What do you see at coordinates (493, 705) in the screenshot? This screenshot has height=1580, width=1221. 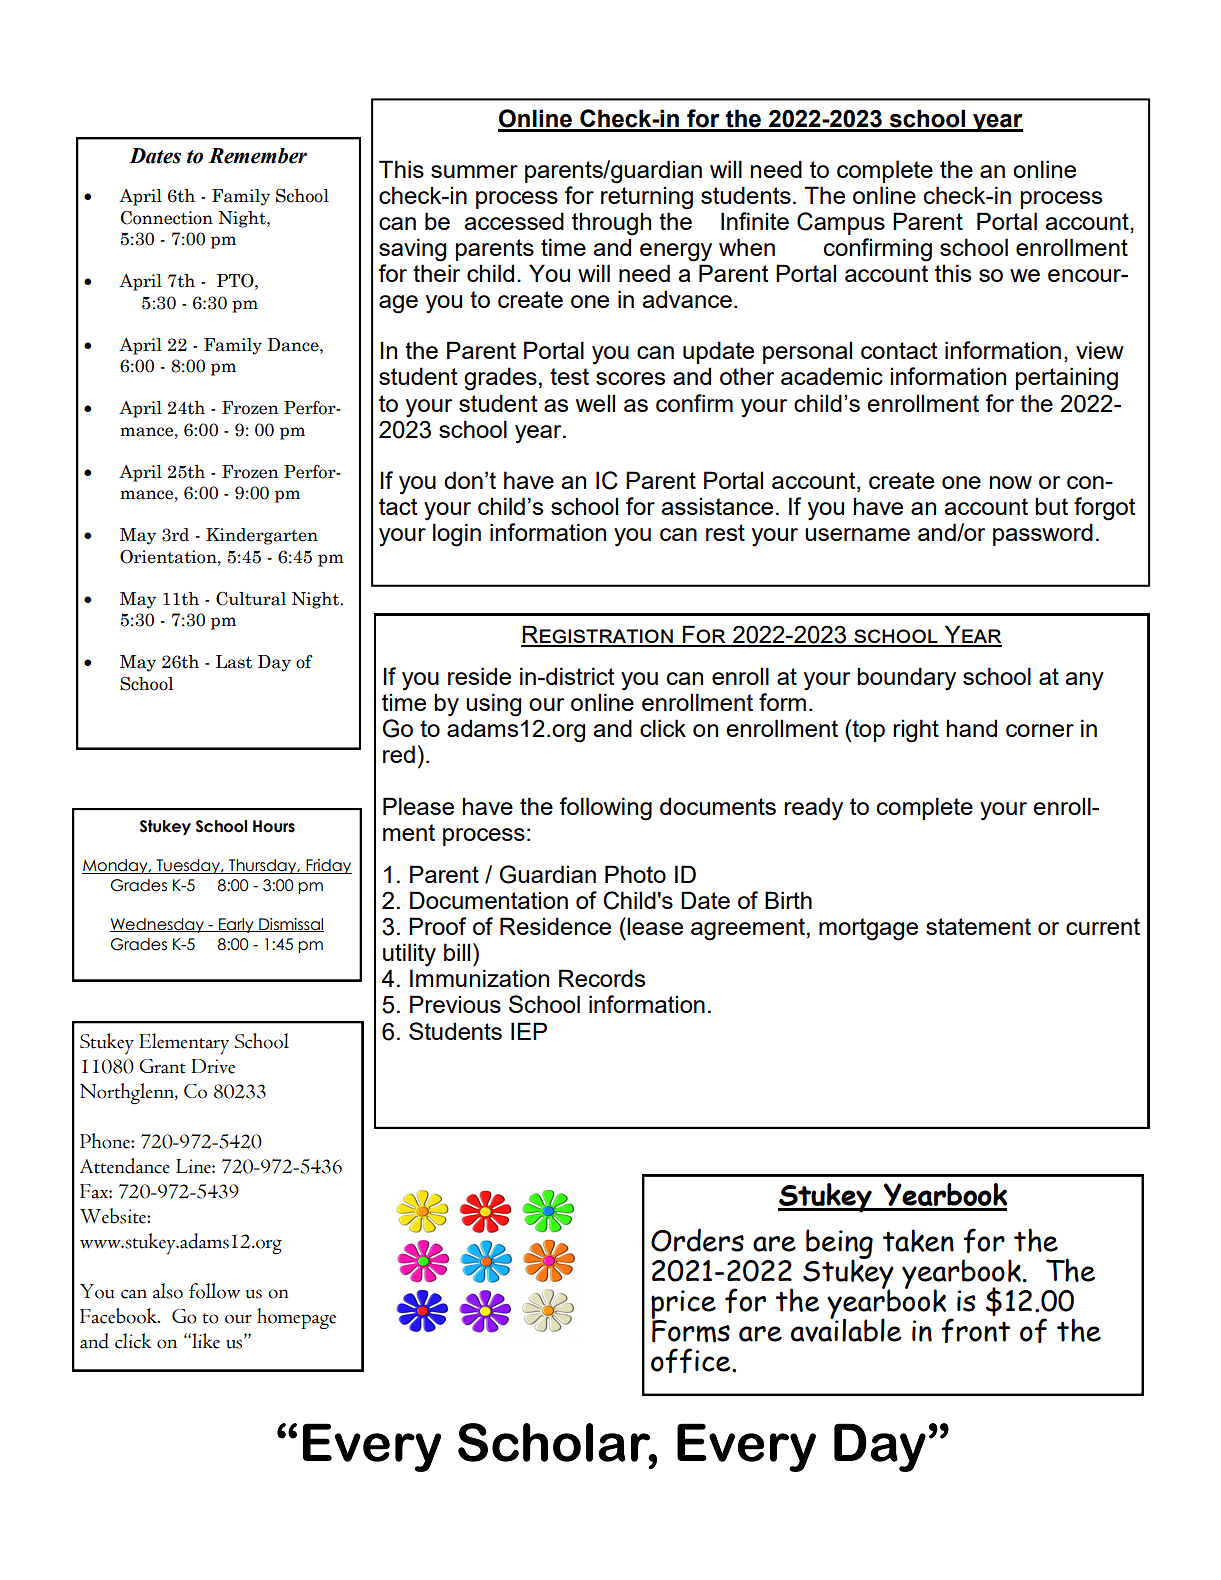 I see `using` at bounding box center [493, 705].
